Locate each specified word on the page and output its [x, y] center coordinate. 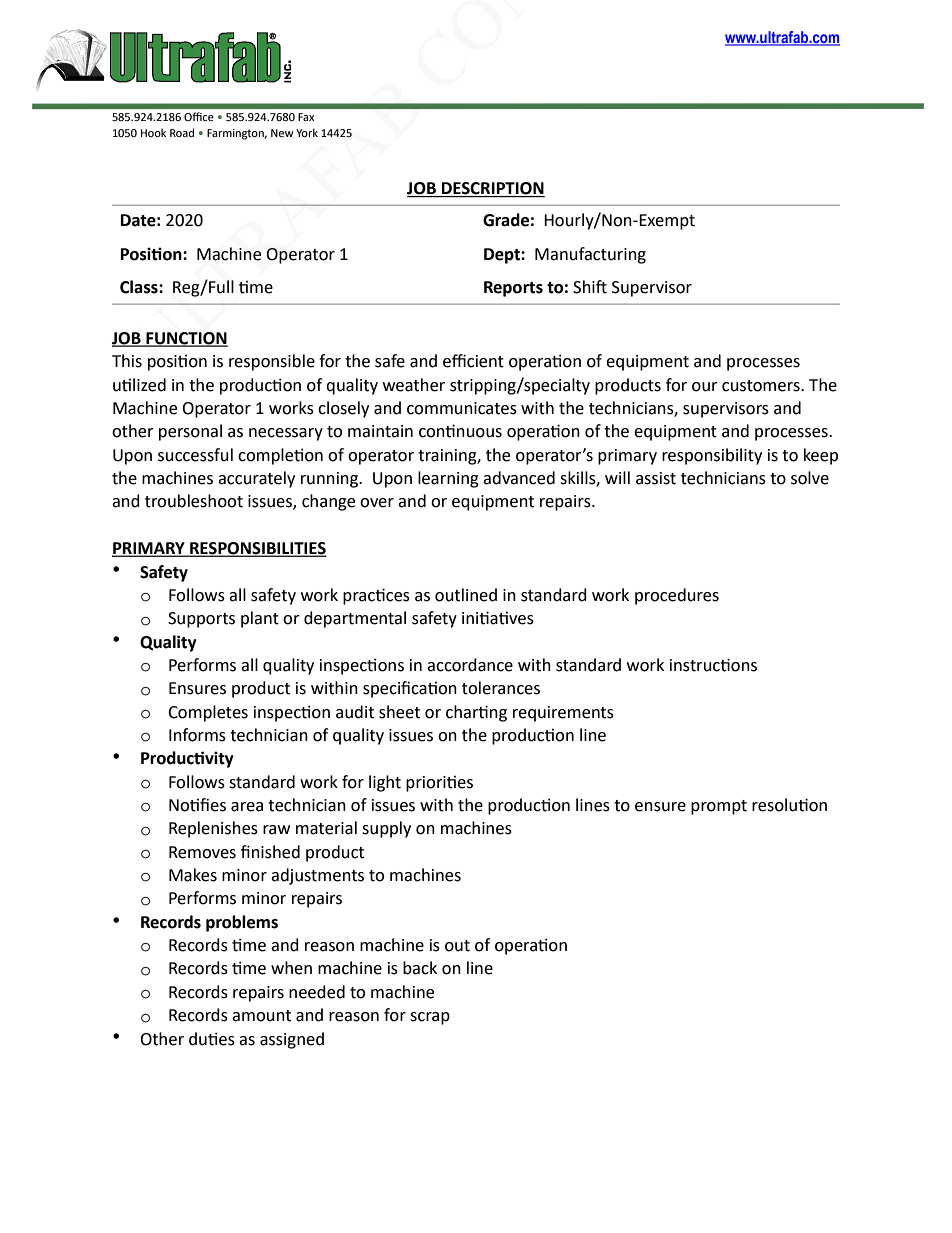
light [385, 783]
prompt [719, 807]
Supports [201, 620]
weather [414, 385]
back [420, 968]
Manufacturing [590, 255]
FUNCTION [186, 339]
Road [182, 132]
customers [762, 386]
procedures [677, 596]
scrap [430, 1018]
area [247, 807]
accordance [470, 665]
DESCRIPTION [492, 189]
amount [261, 1016]
